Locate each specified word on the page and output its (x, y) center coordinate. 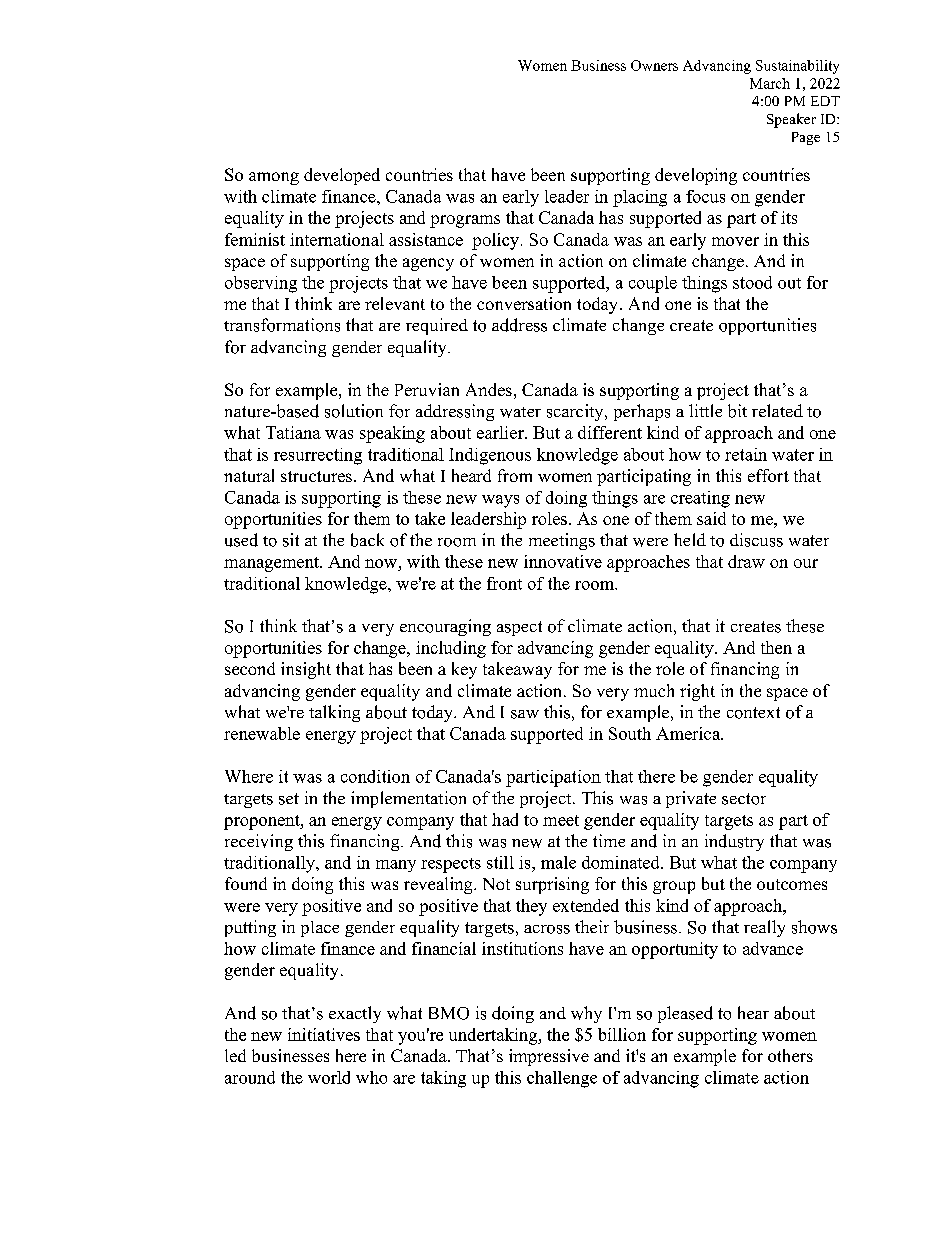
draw (746, 561)
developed (342, 176)
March (770, 83)
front (504, 583)
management (273, 564)
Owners (654, 65)
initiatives (324, 1034)
